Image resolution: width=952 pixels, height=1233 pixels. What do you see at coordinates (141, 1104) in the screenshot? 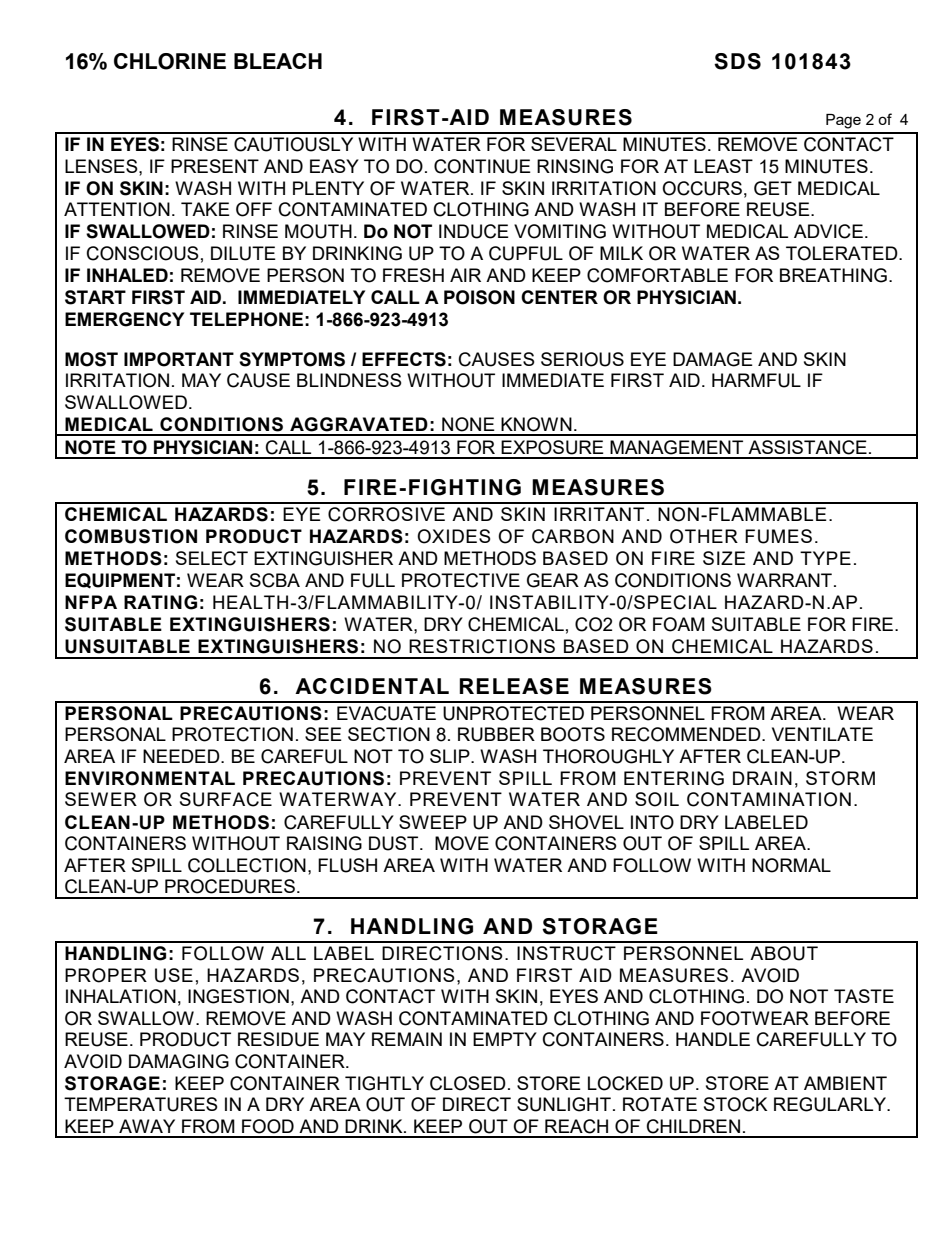
I see `TEMPERATURES` at bounding box center [141, 1104].
